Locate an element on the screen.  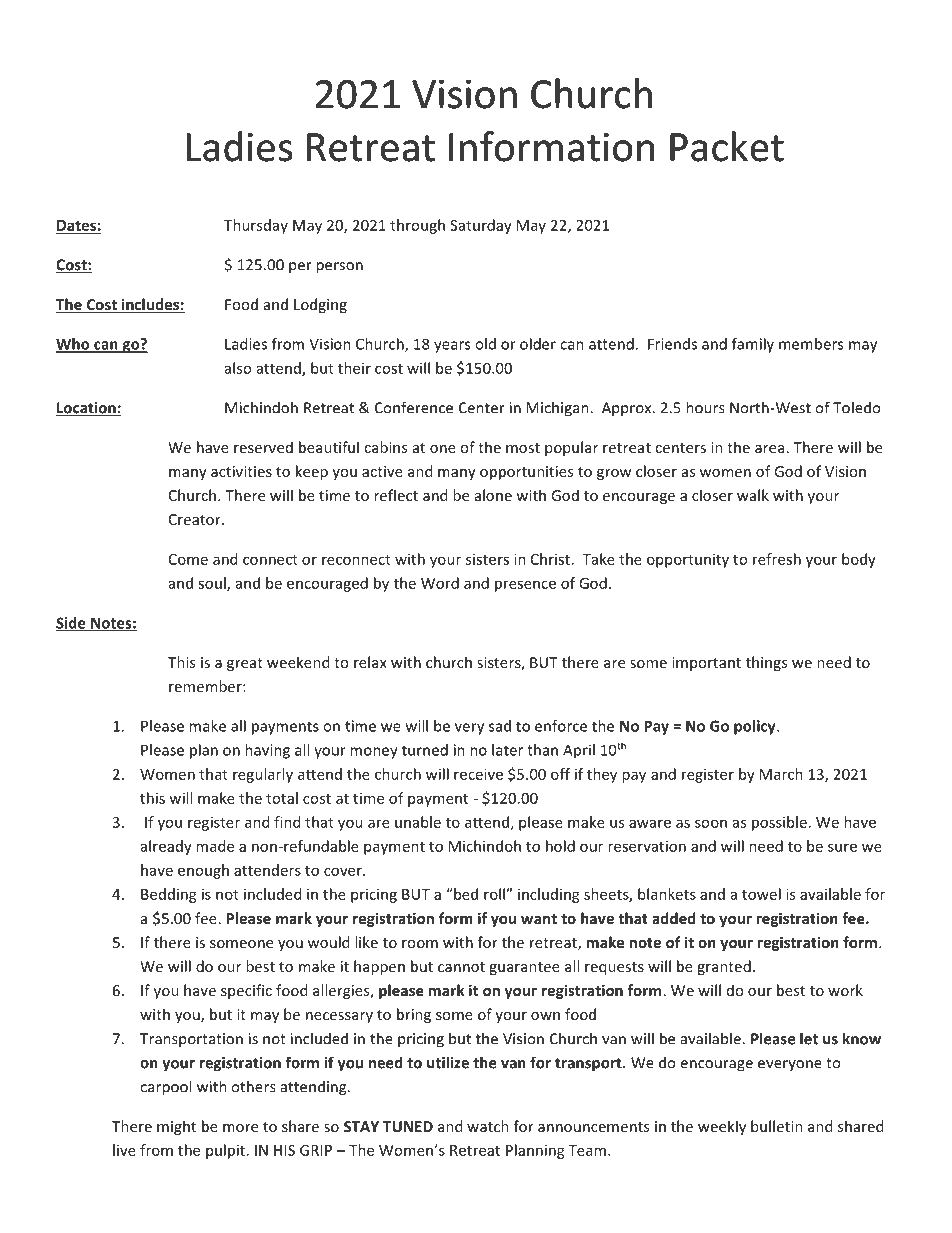
might is located at coordinates (176, 1127).
